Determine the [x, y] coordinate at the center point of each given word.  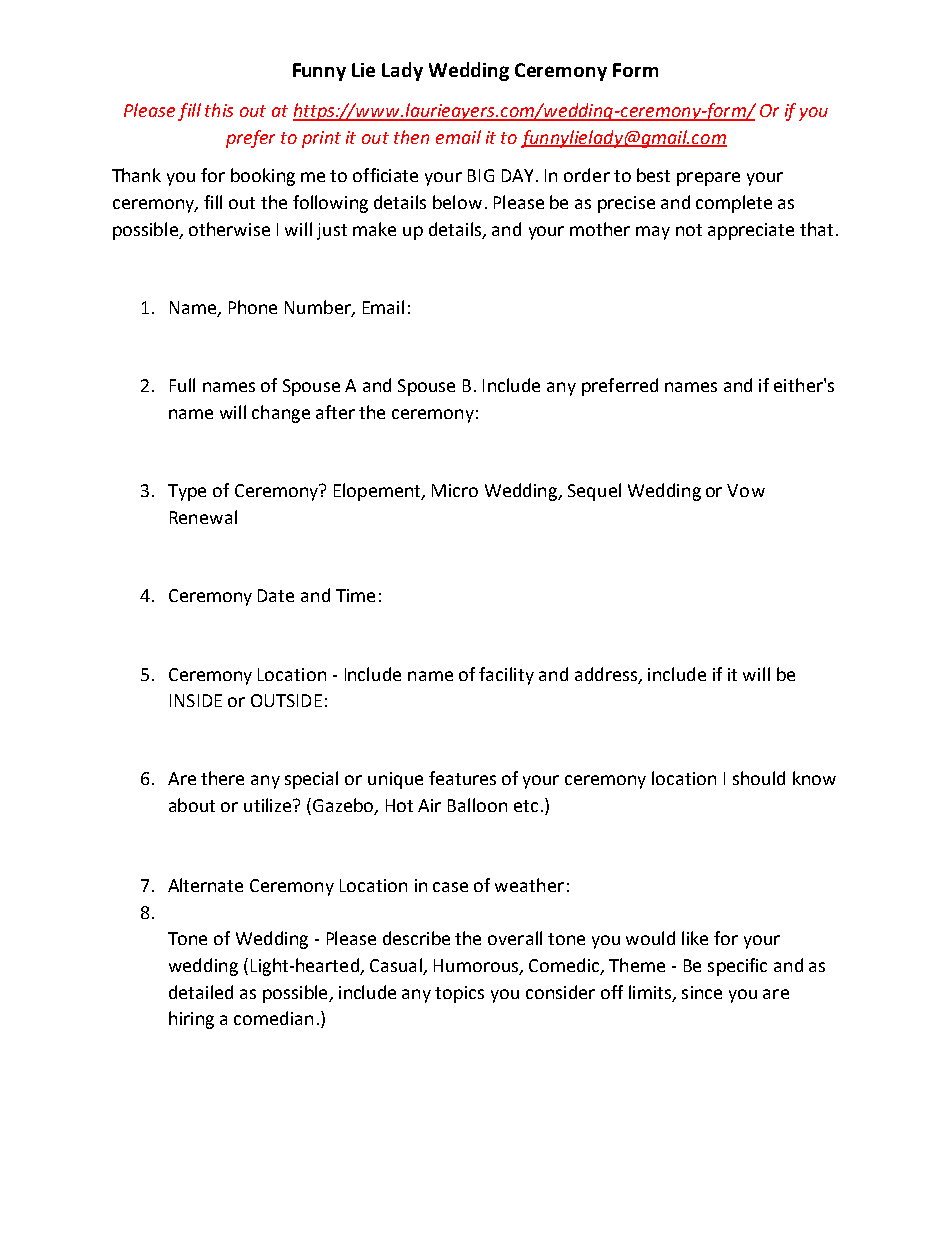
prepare [708, 179]
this [219, 110]
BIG [481, 175]
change [281, 414]
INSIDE [196, 700]
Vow [746, 490]
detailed [201, 992]
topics [459, 994]
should [759, 778]
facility [506, 676]
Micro [455, 490]
